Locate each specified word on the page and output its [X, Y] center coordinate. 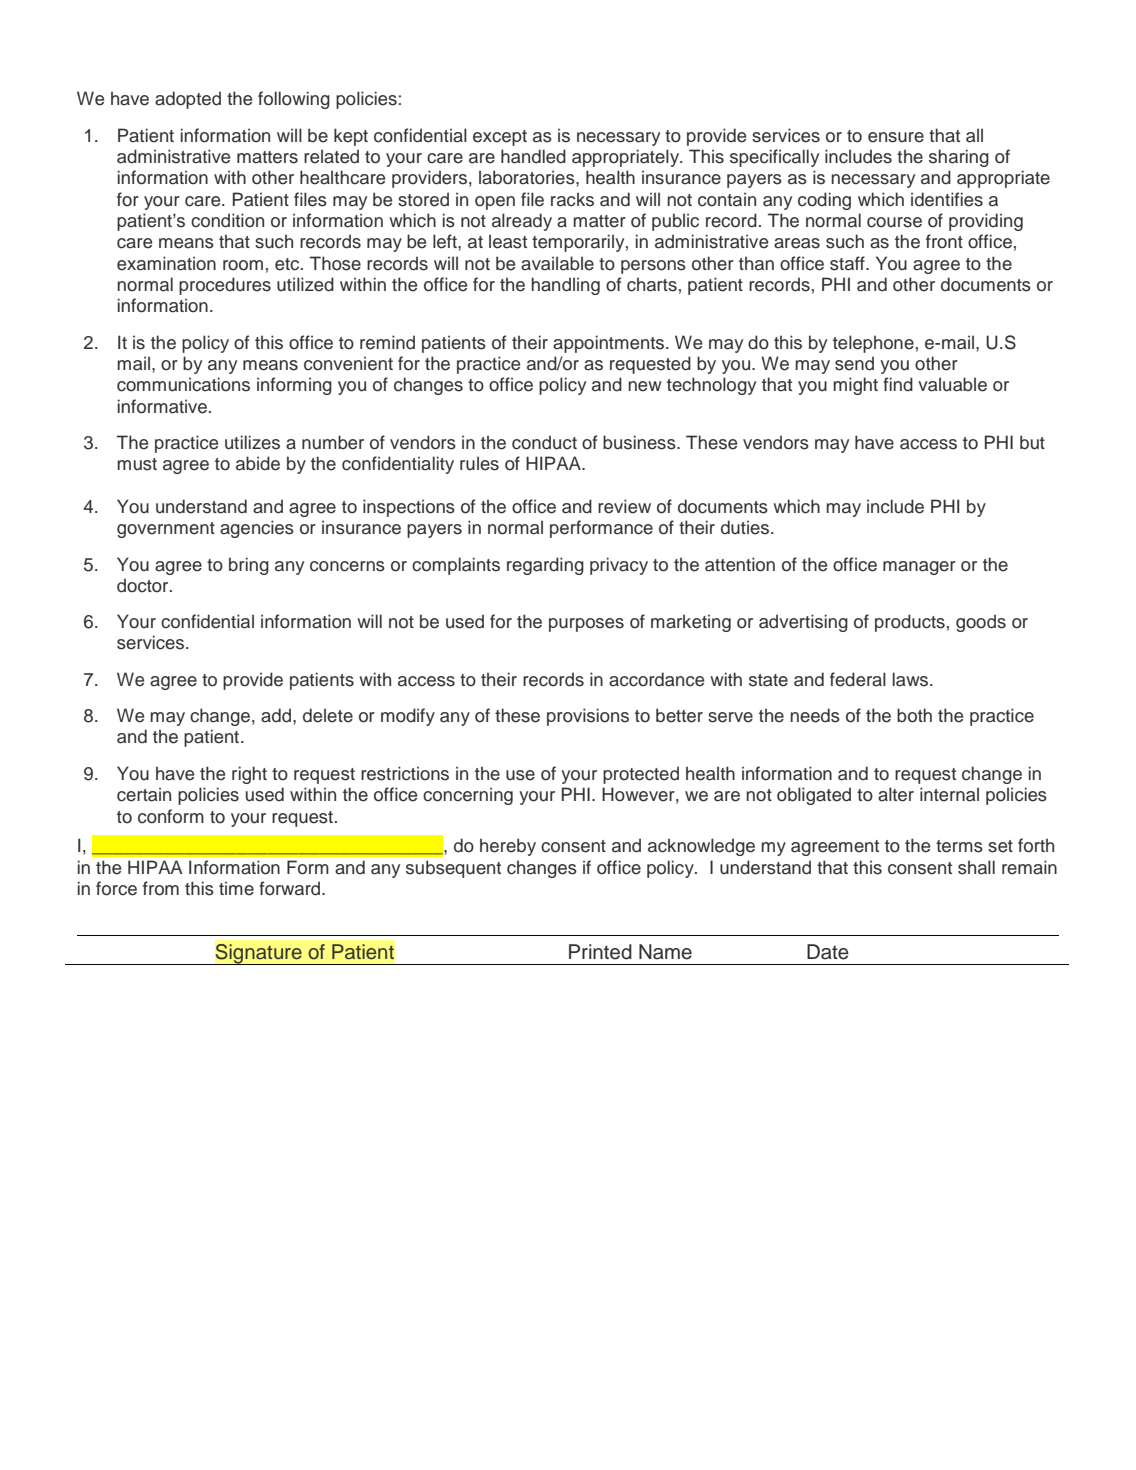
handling [565, 286]
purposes [586, 625]
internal [949, 794]
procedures [225, 286]
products [910, 623]
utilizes [252, 442]
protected [641, 775]
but [1032, 442]
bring [249, 566]
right [249, 775]
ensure [896, 137]
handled [533, 156]
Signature [258, 954]
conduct [544, 442]
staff [848, 263]
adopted [188, 100]
